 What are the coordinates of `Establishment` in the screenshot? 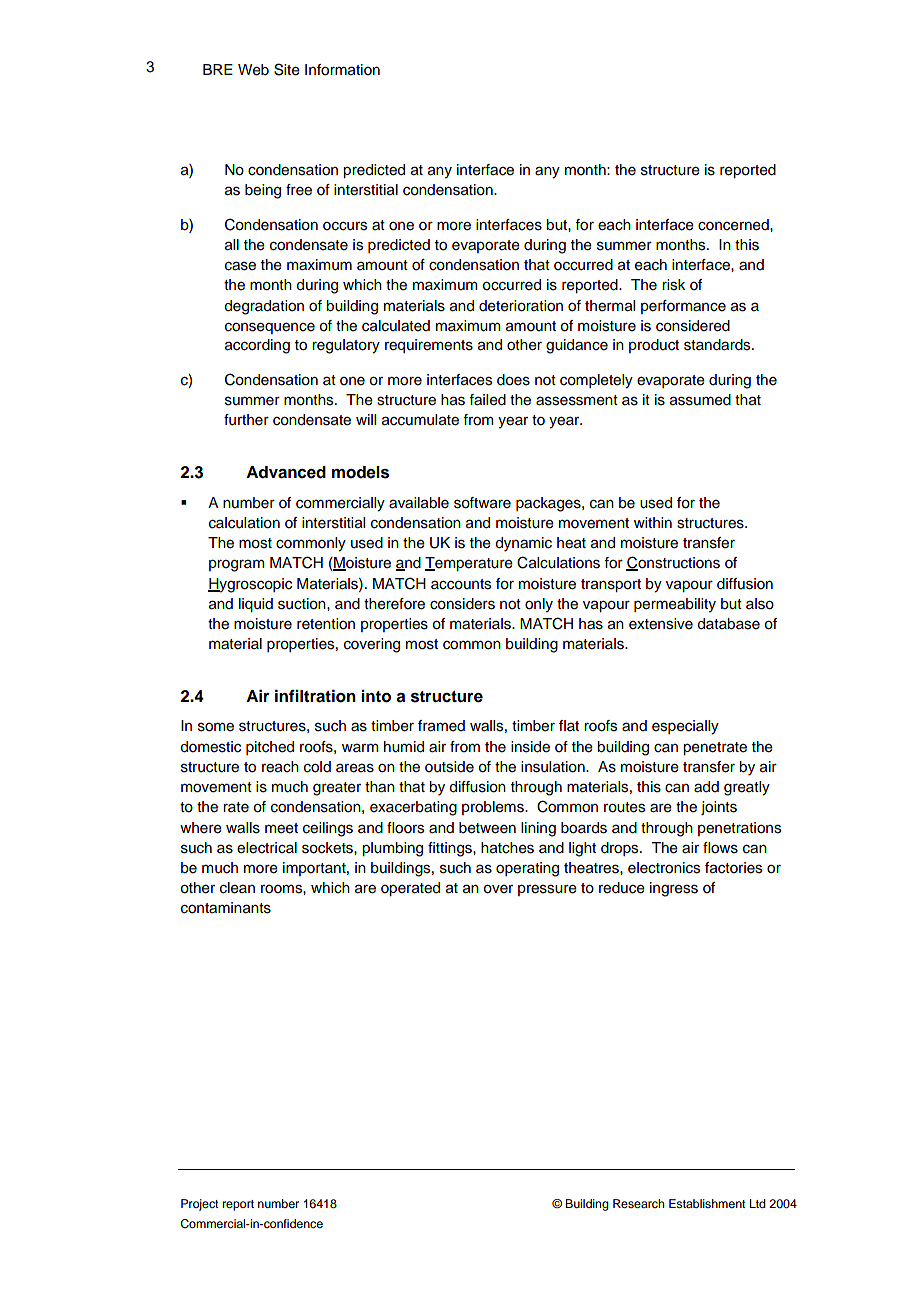 It's located at (707, 1203).
